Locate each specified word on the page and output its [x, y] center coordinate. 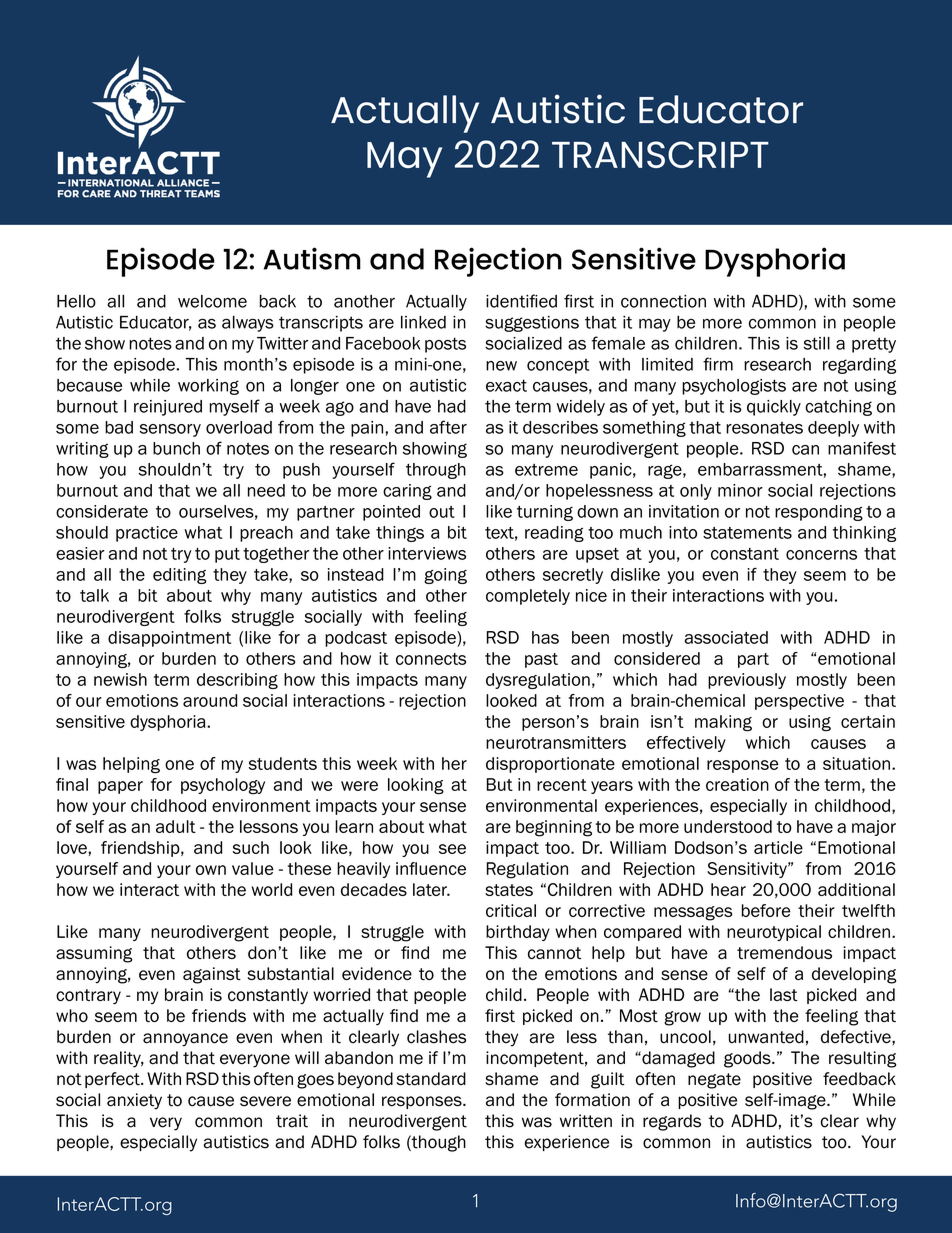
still [817, 343]
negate [714, 1081]
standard [431, 1079]
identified [521, 301]
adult [176, 826]
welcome [212, 301]
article [778, 847]
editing [180, 576]
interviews [427, 553]
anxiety [134, 1101]
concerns [821, 555]
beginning [554, 828]
